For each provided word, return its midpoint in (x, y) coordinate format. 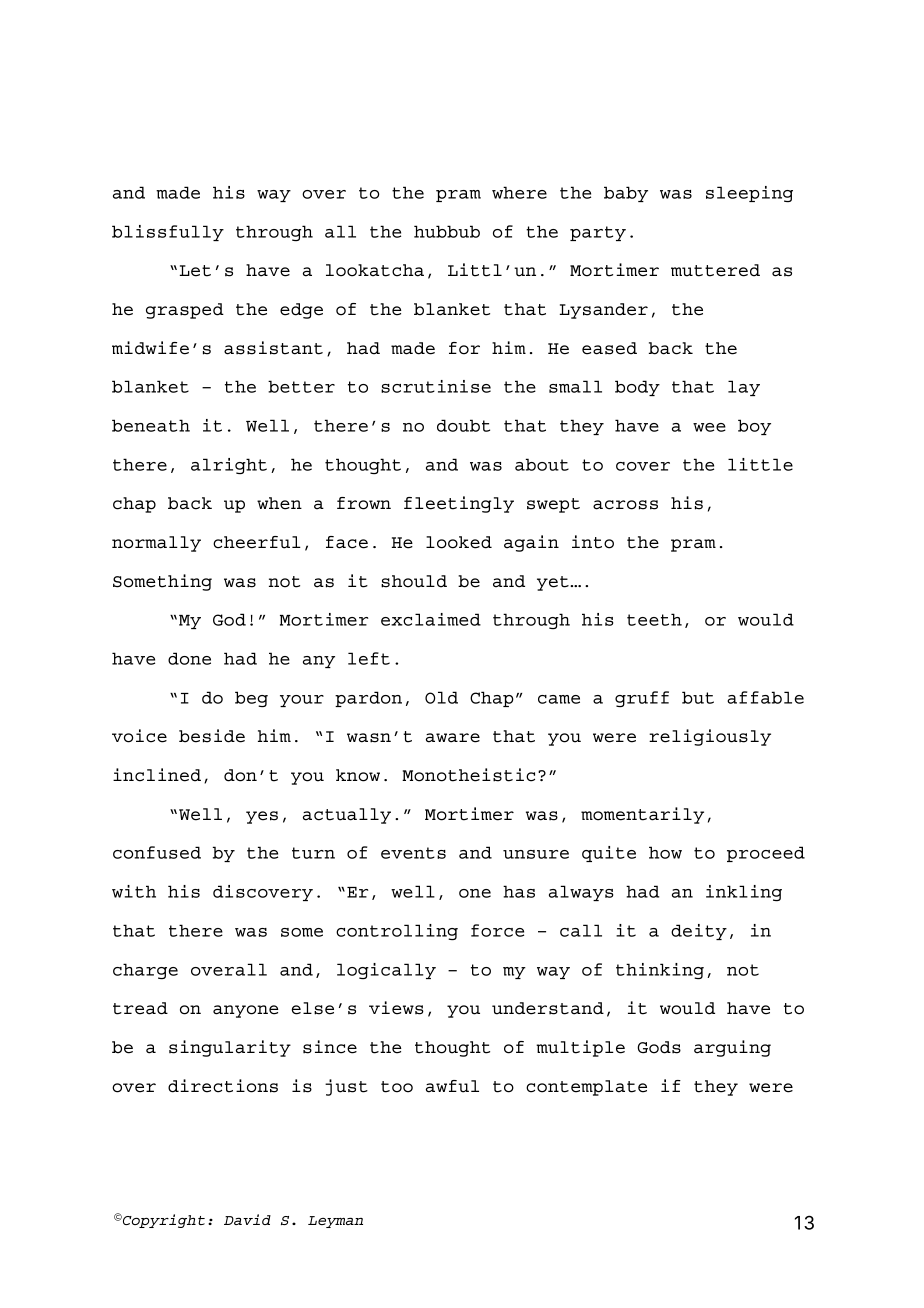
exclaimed (431, 619)
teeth (654, 619)
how (665, 852)
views (396, 1008)
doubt (463, 425)
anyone (245, 1011)
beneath (151, 425)
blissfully (168, 233)
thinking (660, 971)
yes (262, 817)
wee (709, 427)
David (247, 1219)
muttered (715, 270)
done (189, 658)
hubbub (447, 231)
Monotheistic (468, 775)
